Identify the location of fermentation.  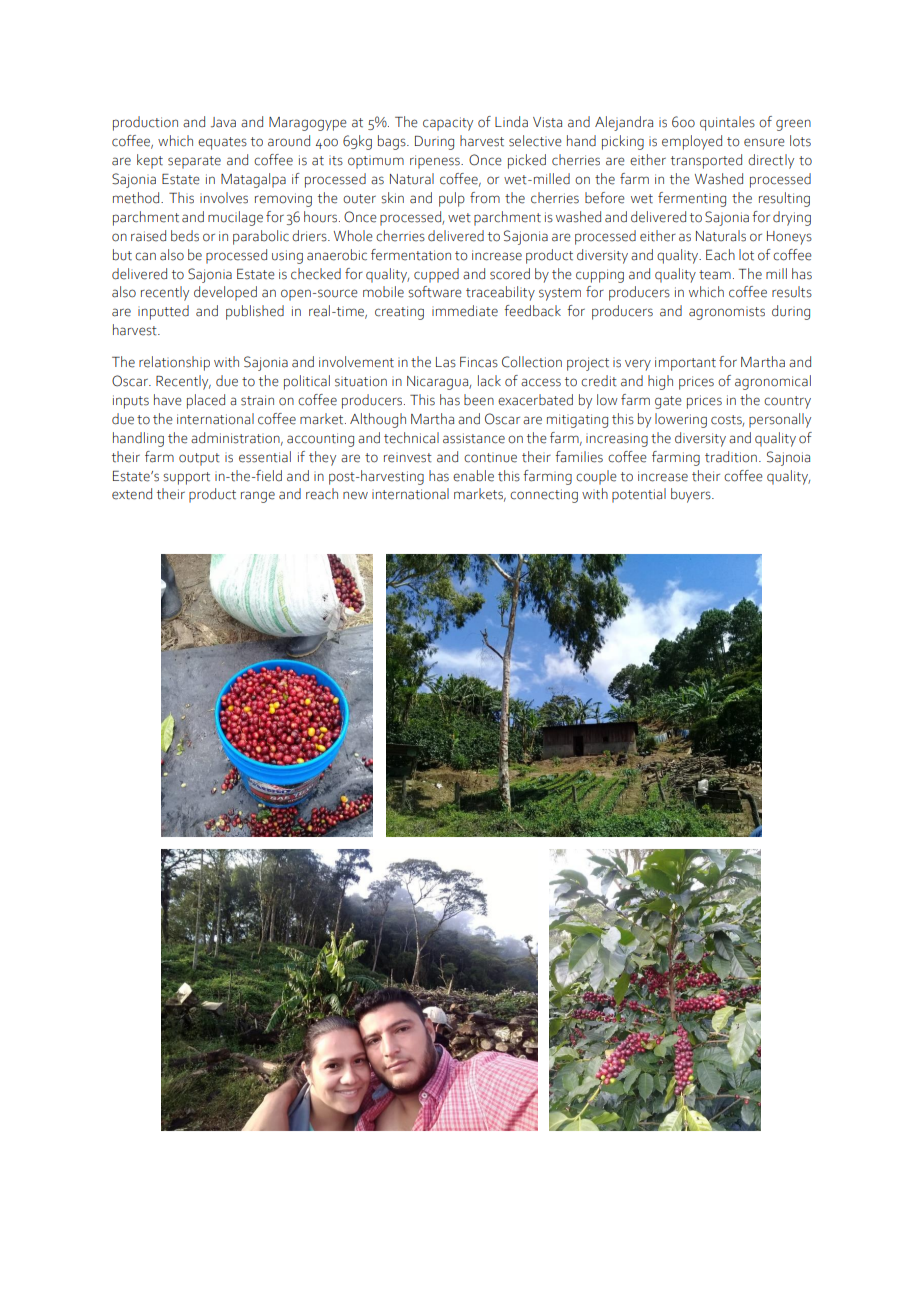
(411, 255).
